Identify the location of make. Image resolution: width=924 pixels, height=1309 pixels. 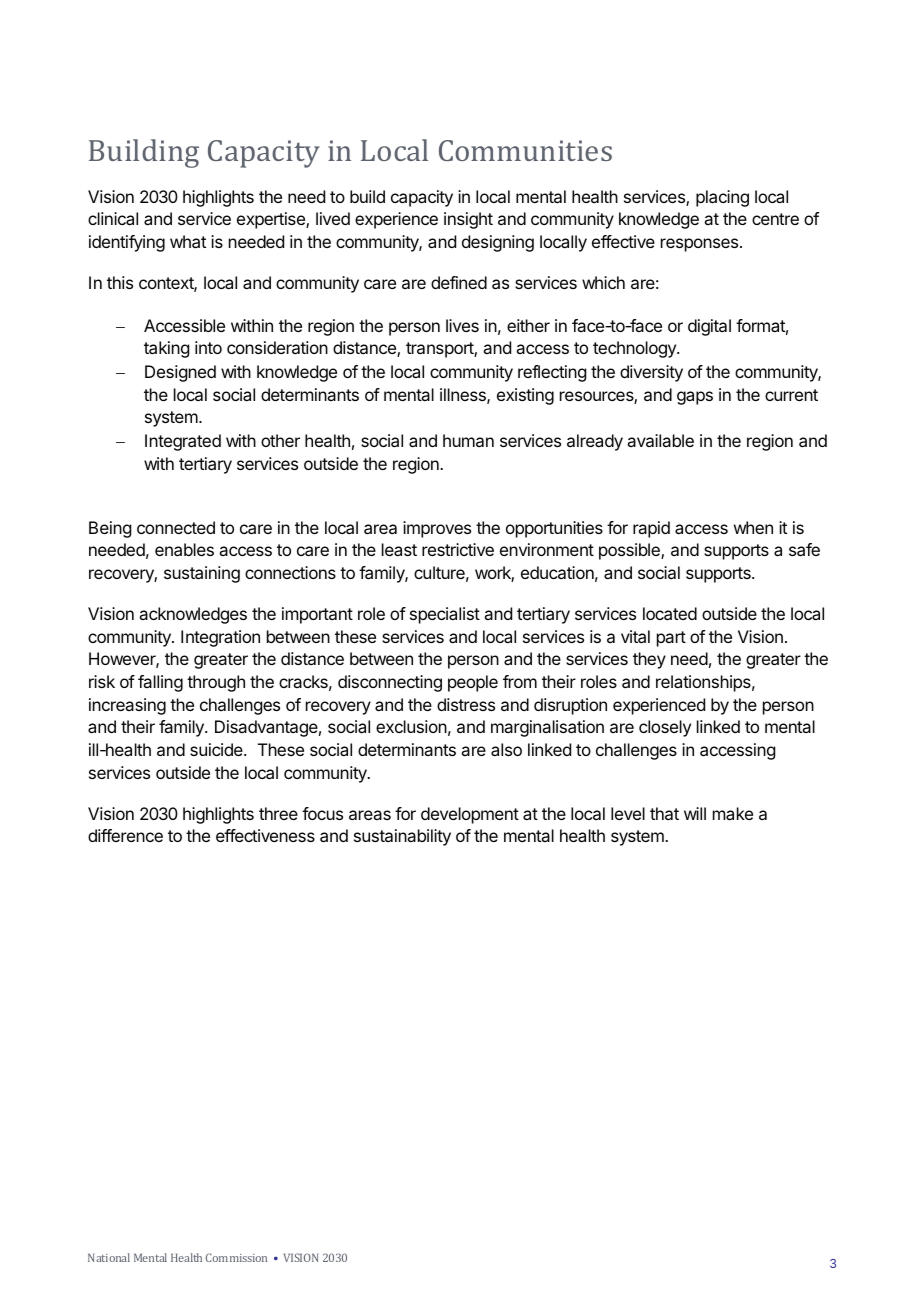
(733, 813).
